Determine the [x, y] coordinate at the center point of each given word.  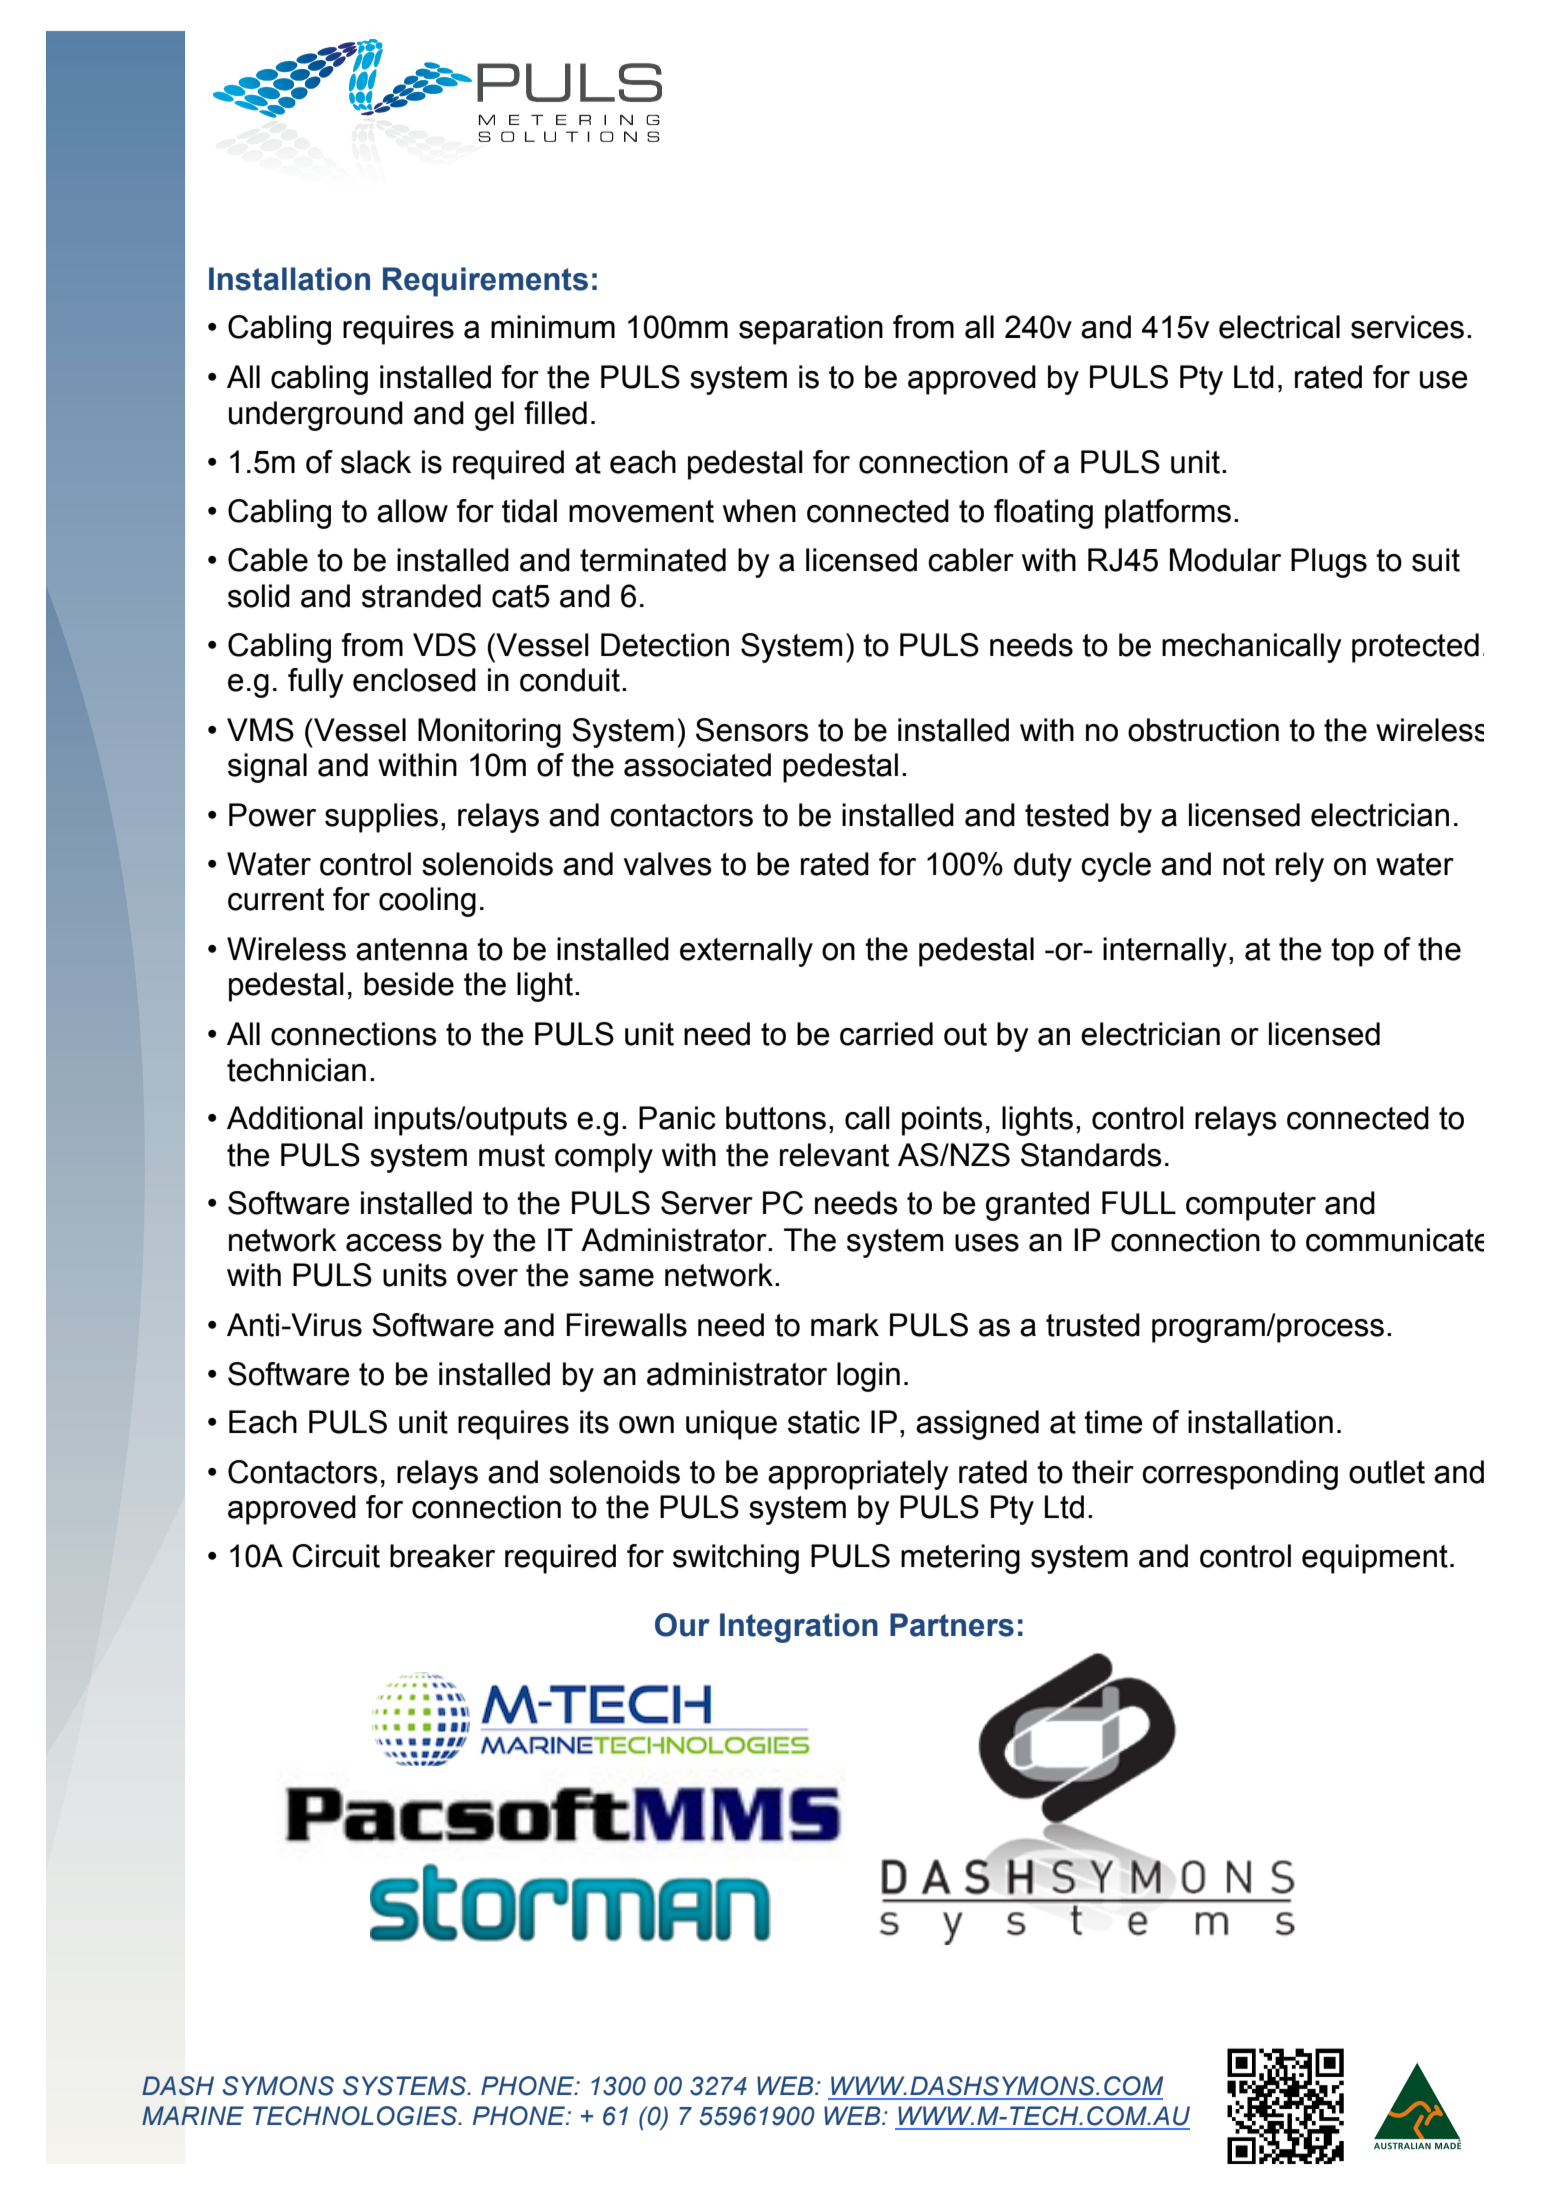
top [1352, 952]
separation [811, 330]
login [868, 1377]
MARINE [193, 2115]
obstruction [1203, 730]
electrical [1279, 327]
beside [409, 984]
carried [886, 1034]
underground [316, 416]
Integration [799, 1628]
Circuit [336, 1556]
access [394, 1243]
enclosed [414, 680]
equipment [1375, 1559]
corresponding [1240, 1475]
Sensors [752, 730]
